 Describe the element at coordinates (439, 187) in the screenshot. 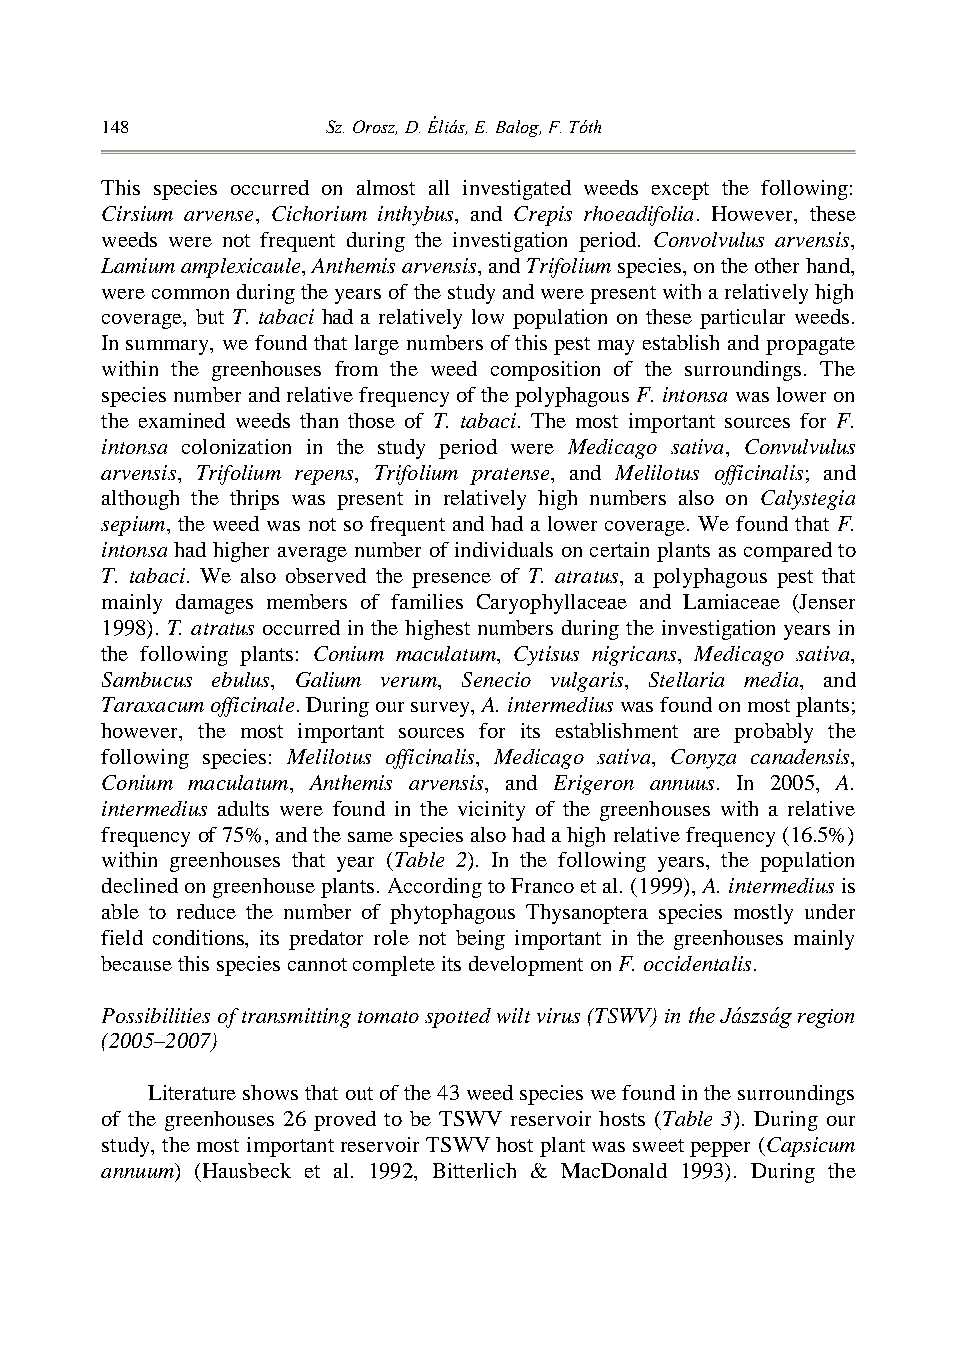

I see `all` at that location.
